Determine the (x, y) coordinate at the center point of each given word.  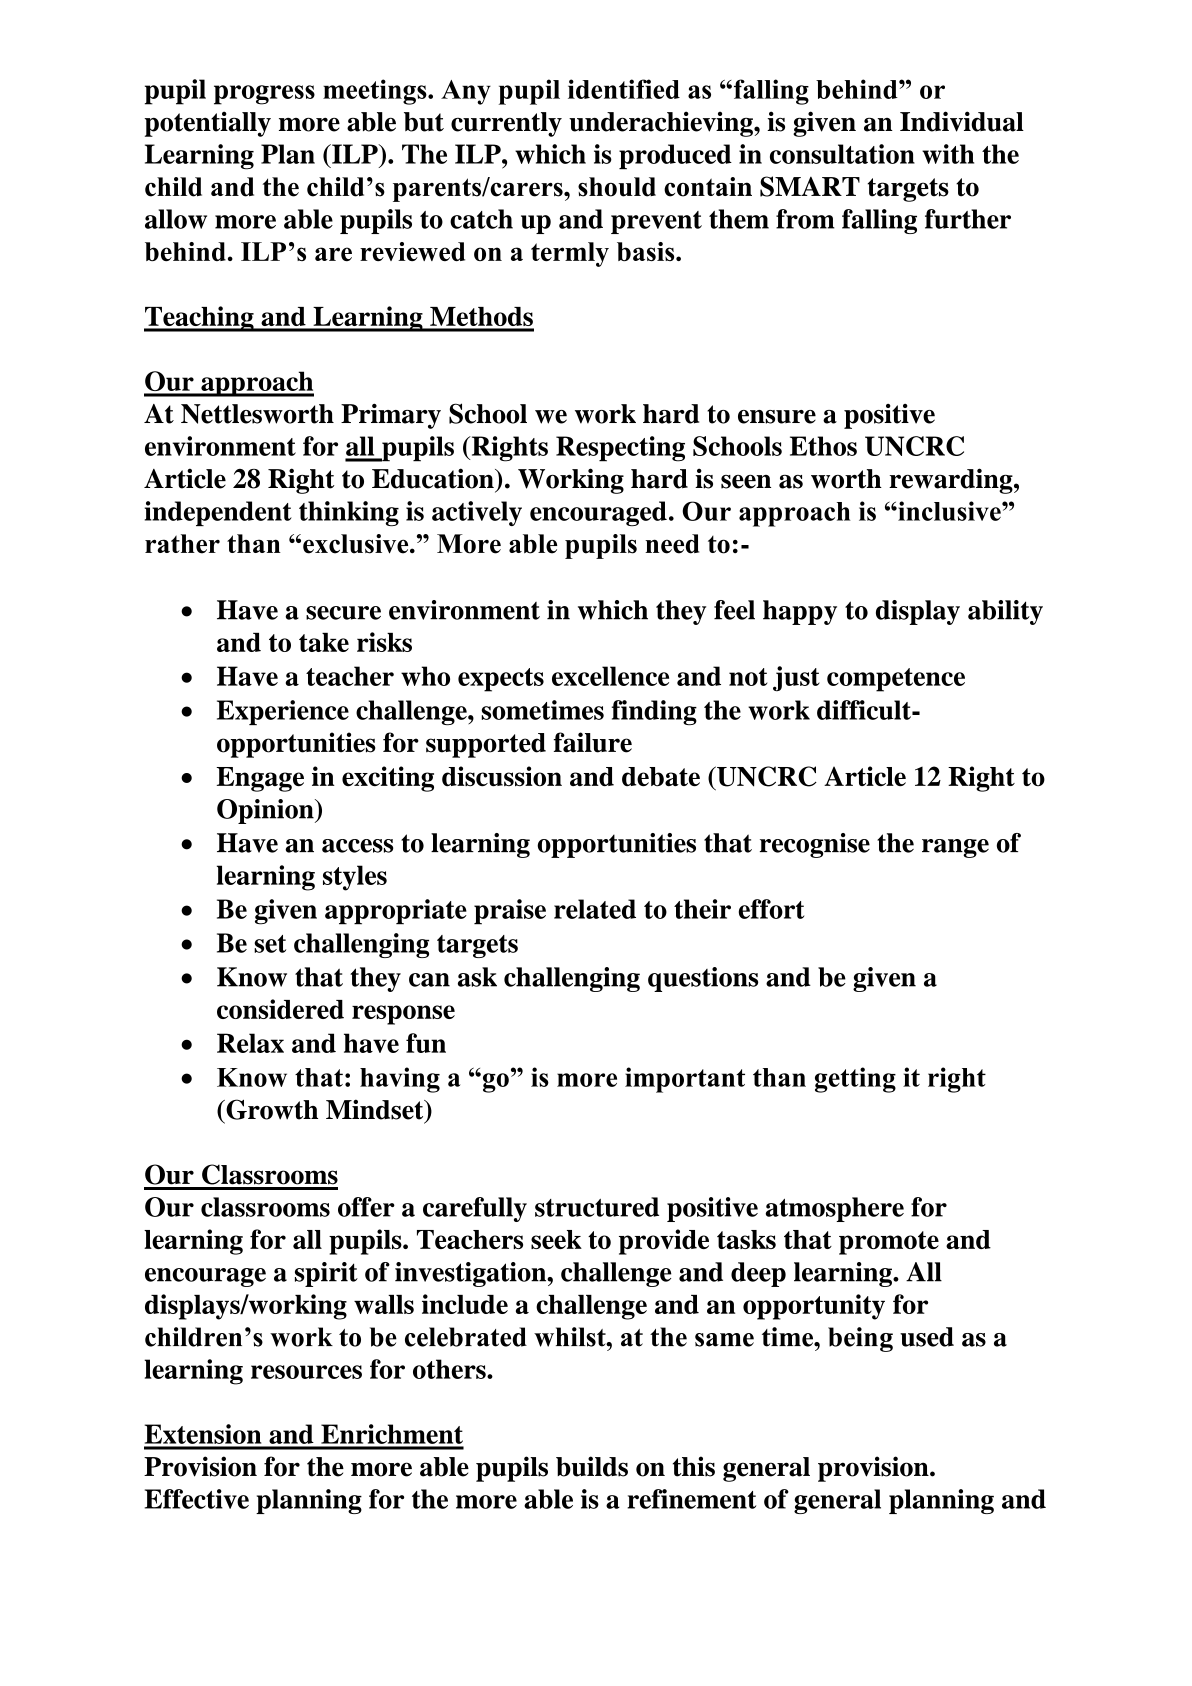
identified (624, 89)
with (948, 154)
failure (593, 742)
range (955, 848)
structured (597, 1207)
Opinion (266, 811)
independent (218, 513)
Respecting (620, 449)
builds (592, 1466)
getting (855, 1080)
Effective (197, 1499)
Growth (271, 1109)
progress (264, 95)
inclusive (949, 511)
